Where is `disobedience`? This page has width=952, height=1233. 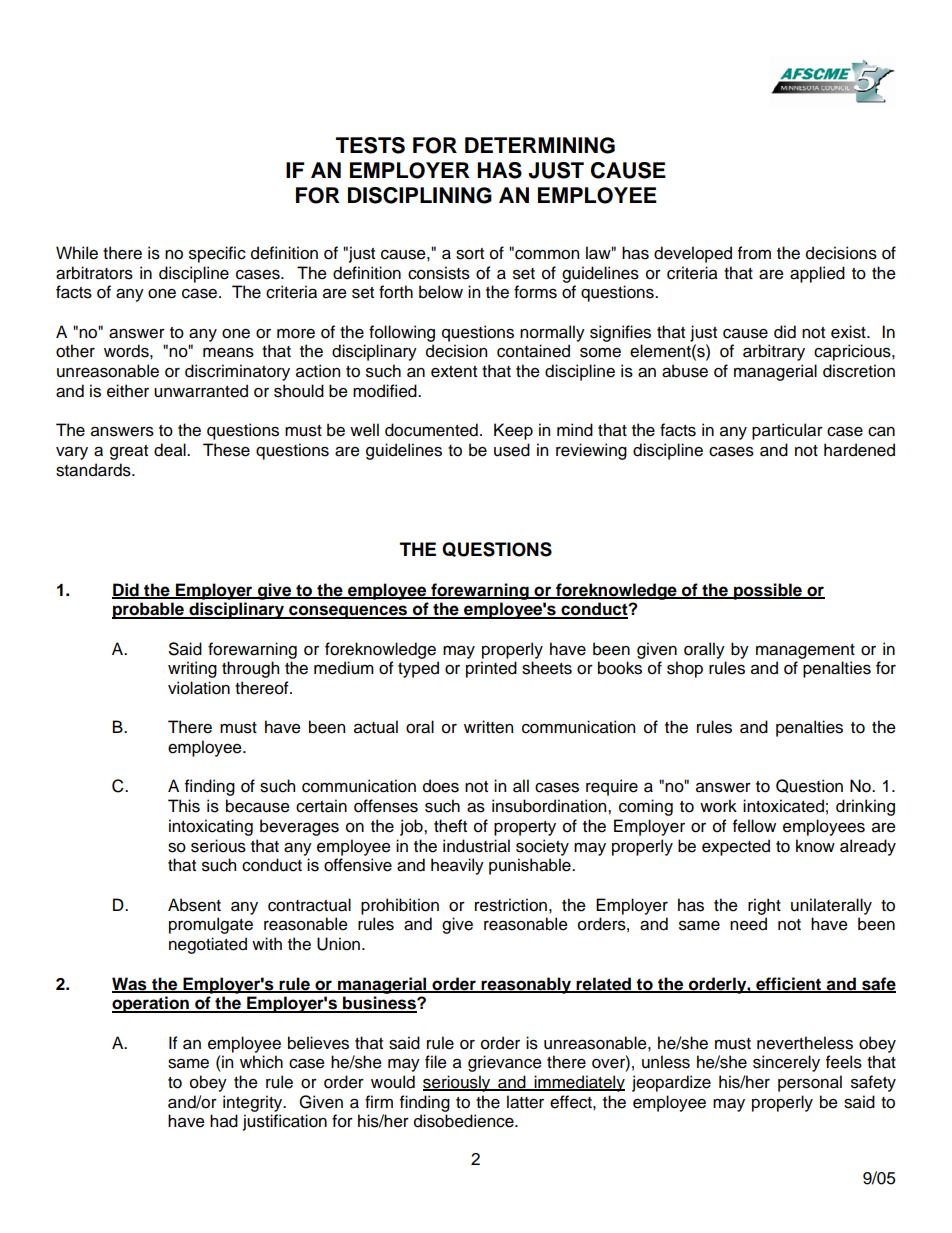 disobedience is located at coordinates (465, 1121).
